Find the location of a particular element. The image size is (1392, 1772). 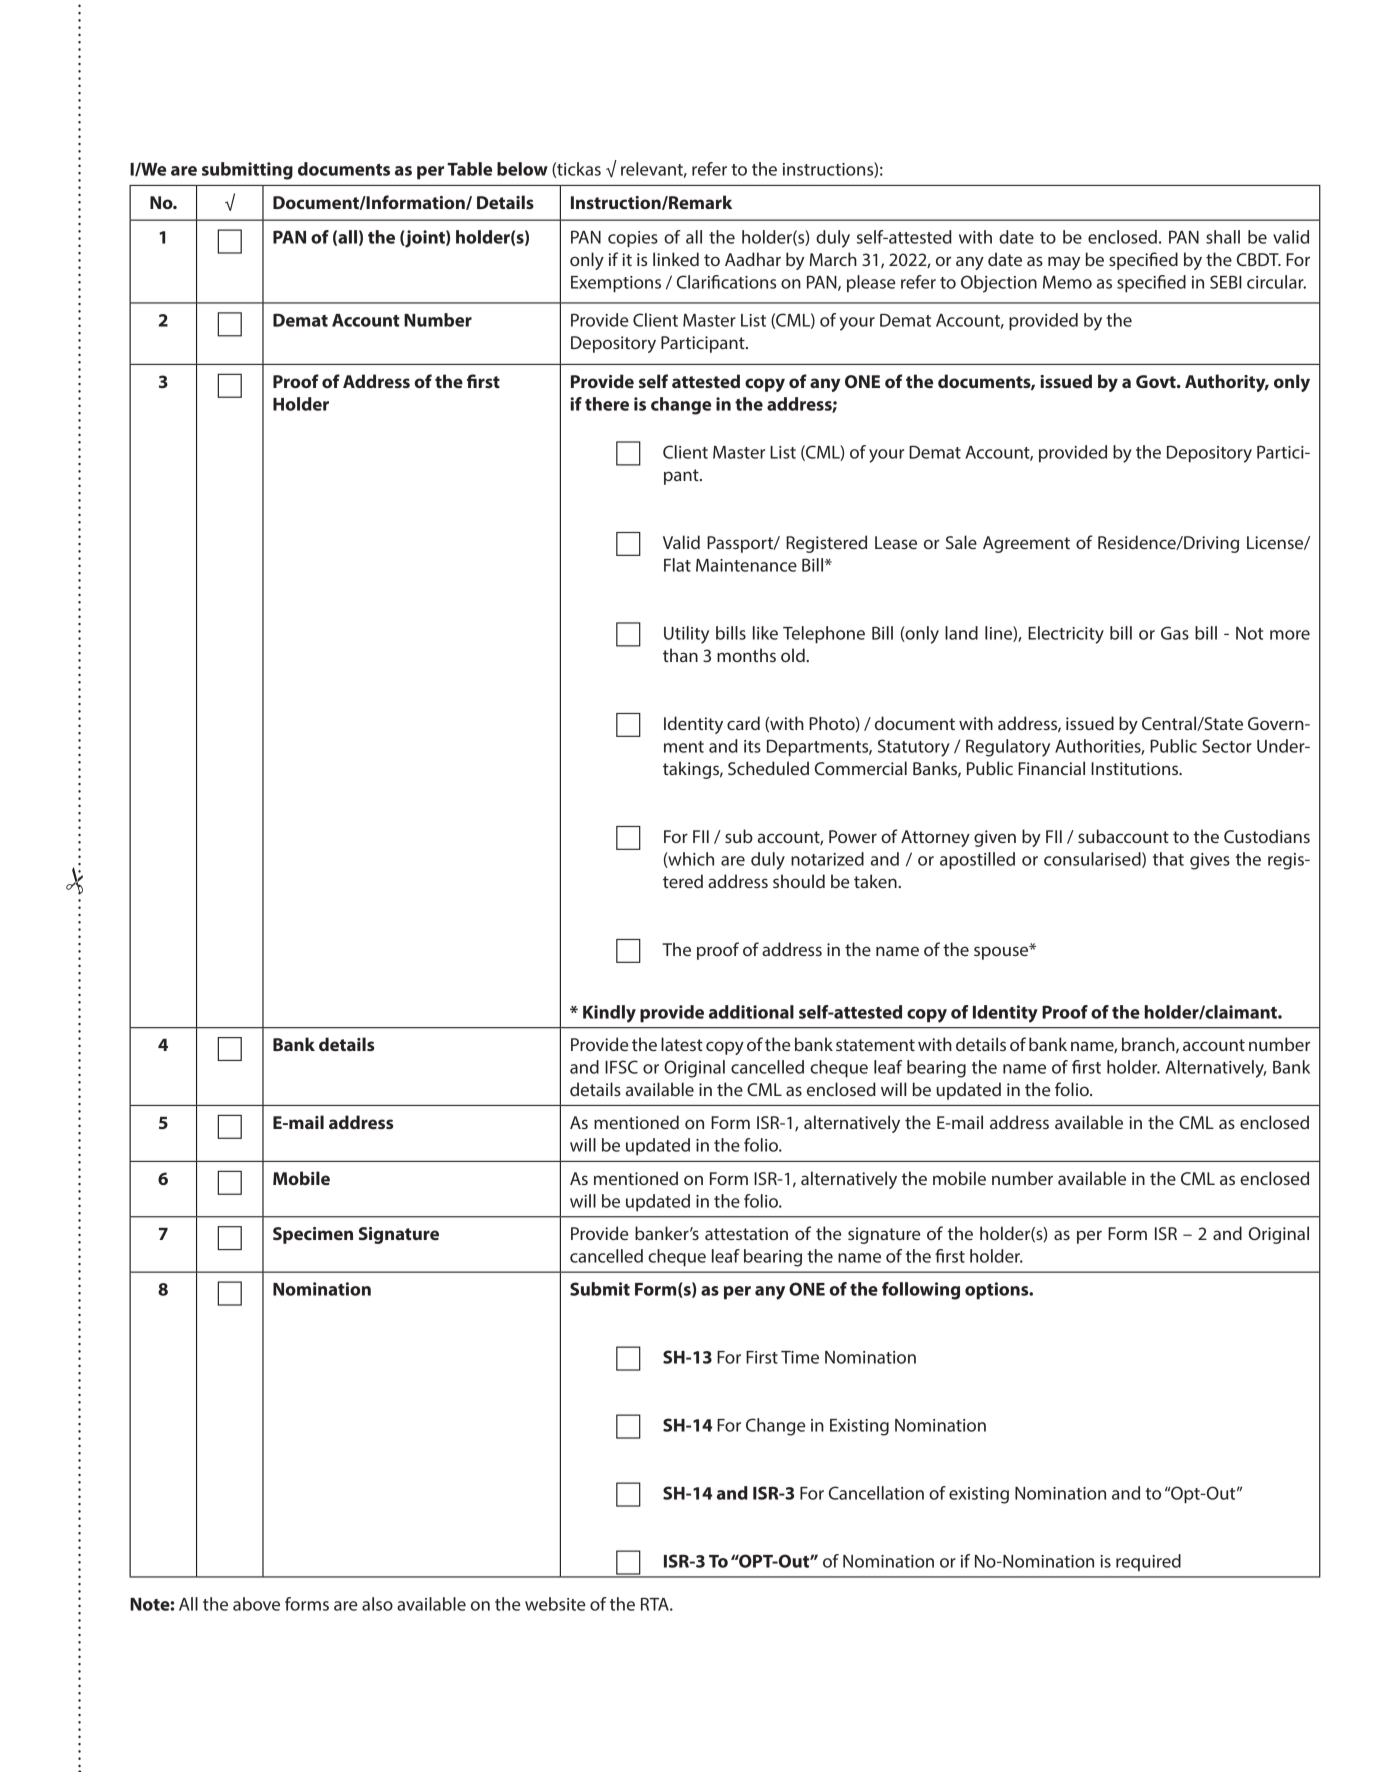

Cancellation is located at coordinates (876, 1493).
